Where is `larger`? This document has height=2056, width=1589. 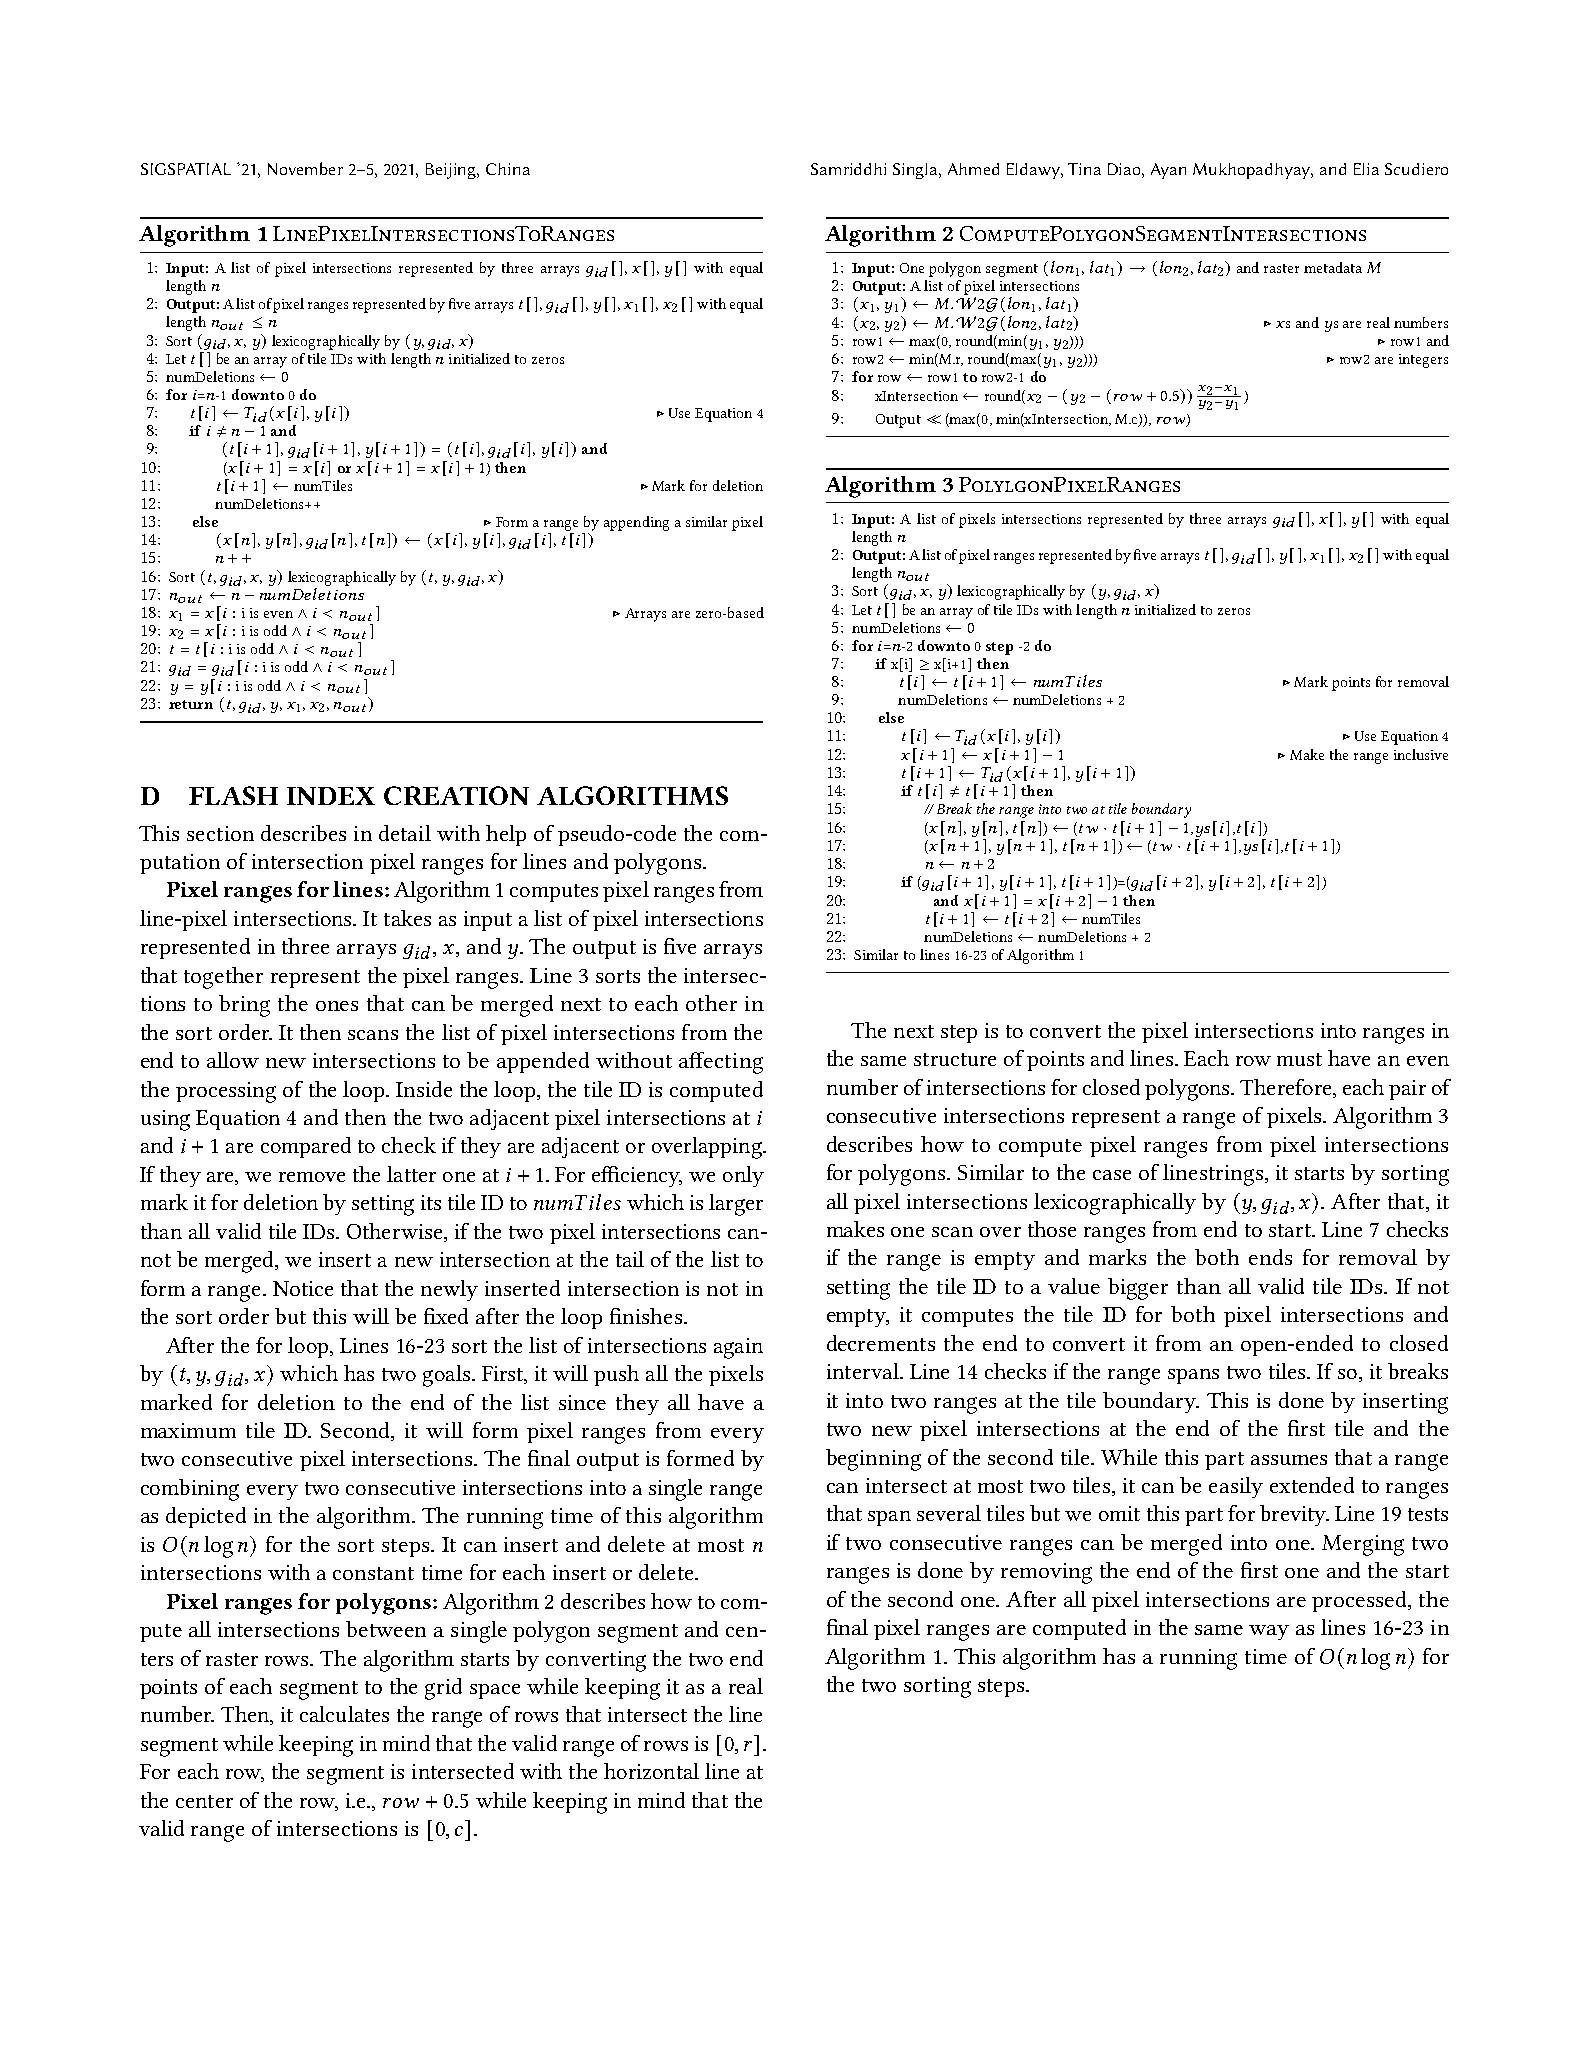 larger is located at coordinates (736, 1205).
